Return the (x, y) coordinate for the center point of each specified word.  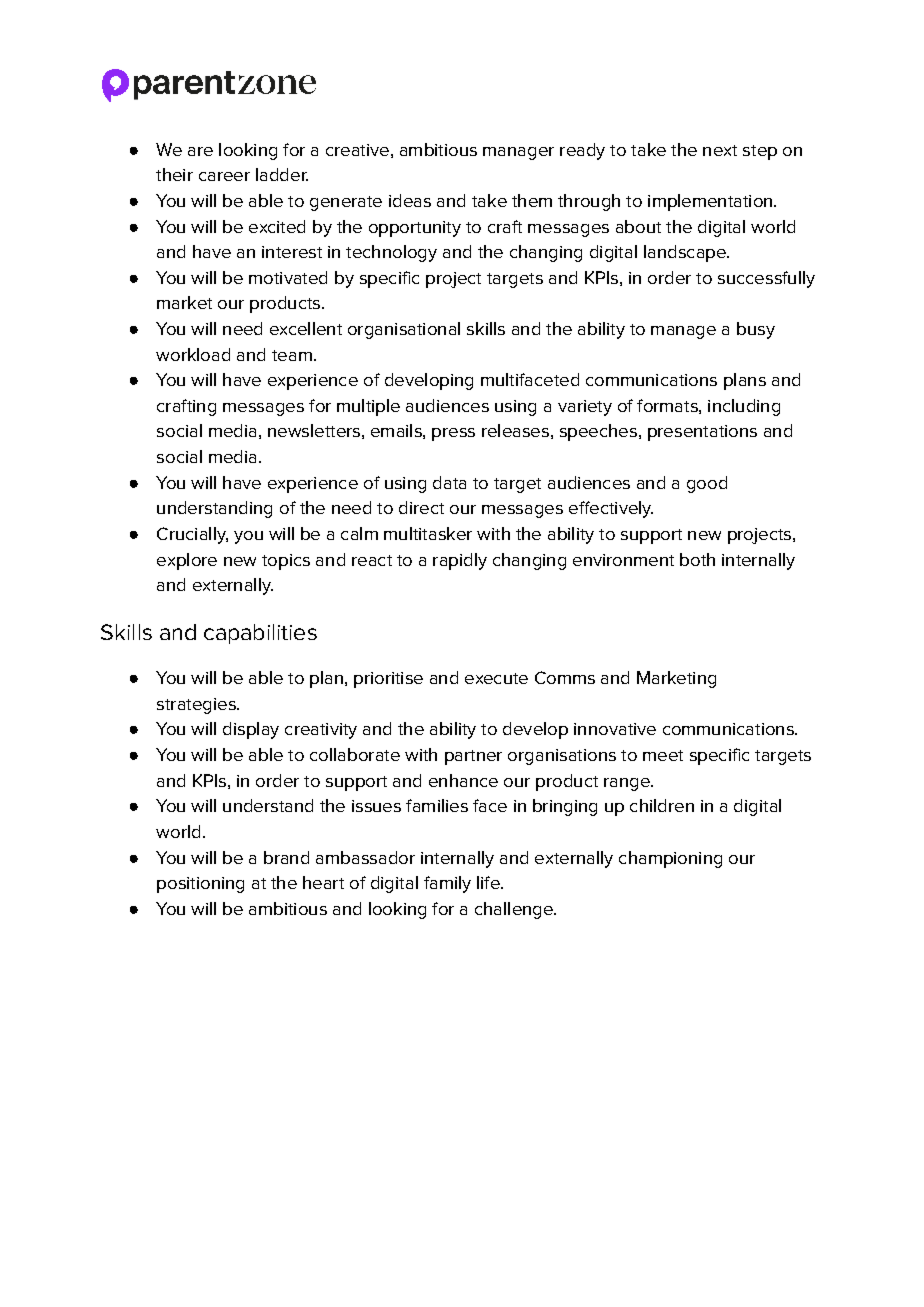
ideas (410, 200)
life (489, 882)
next (720, 150)
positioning (200, 885)
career (224, 176)
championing (670, 859)
